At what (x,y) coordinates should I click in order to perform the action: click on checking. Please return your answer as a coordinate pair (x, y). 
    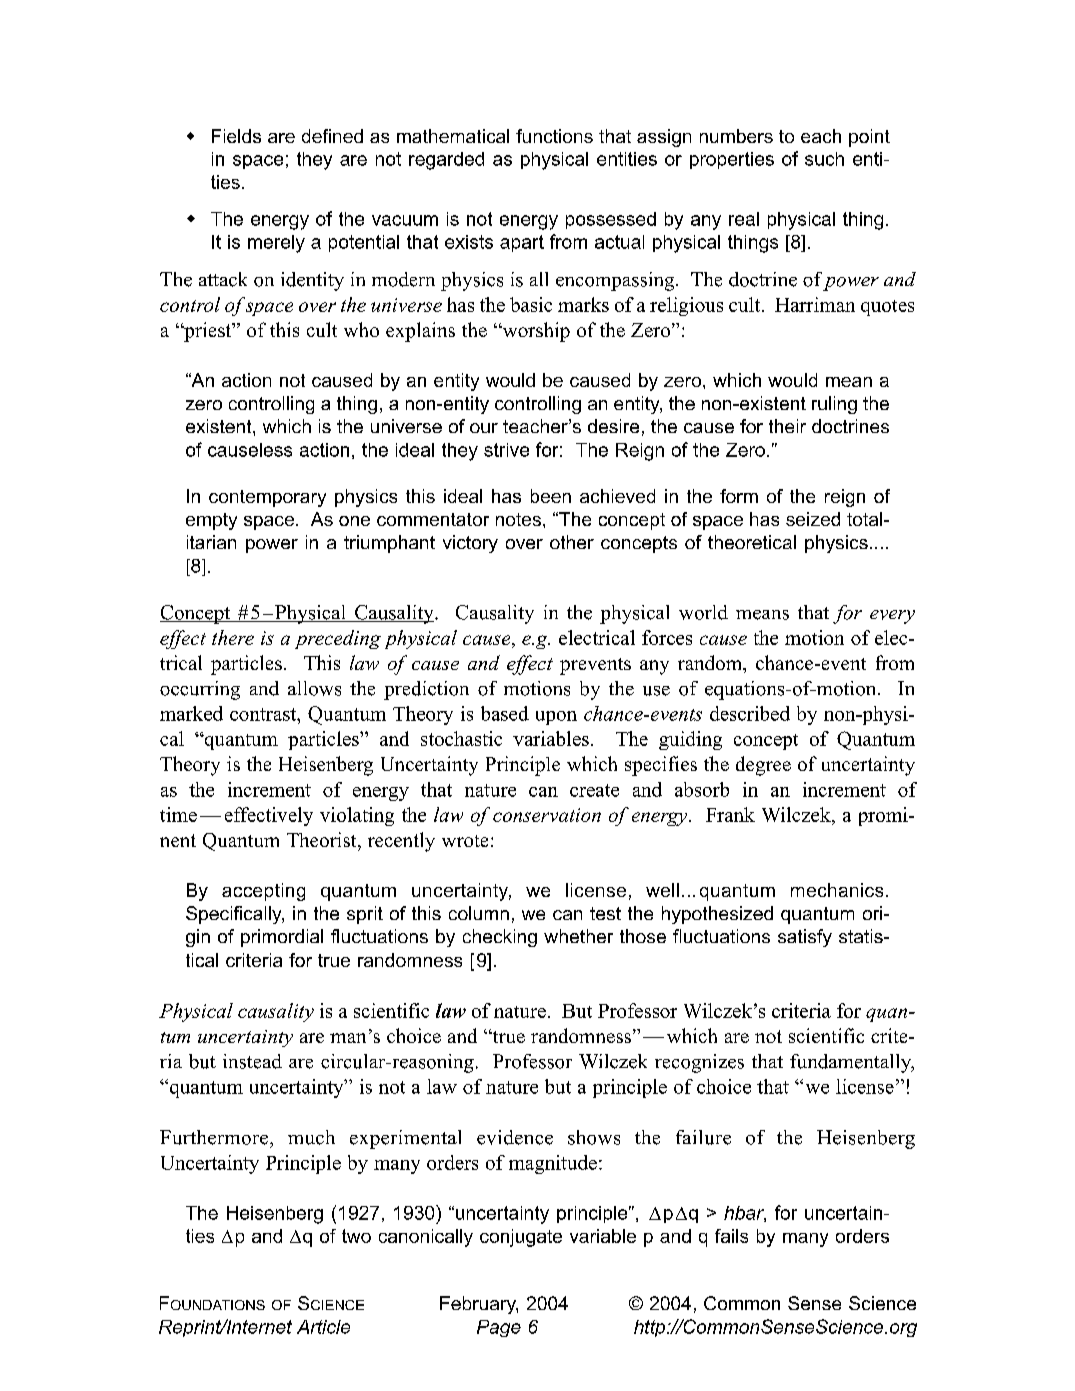
    Looking at the image, I should click on (500, 938).
